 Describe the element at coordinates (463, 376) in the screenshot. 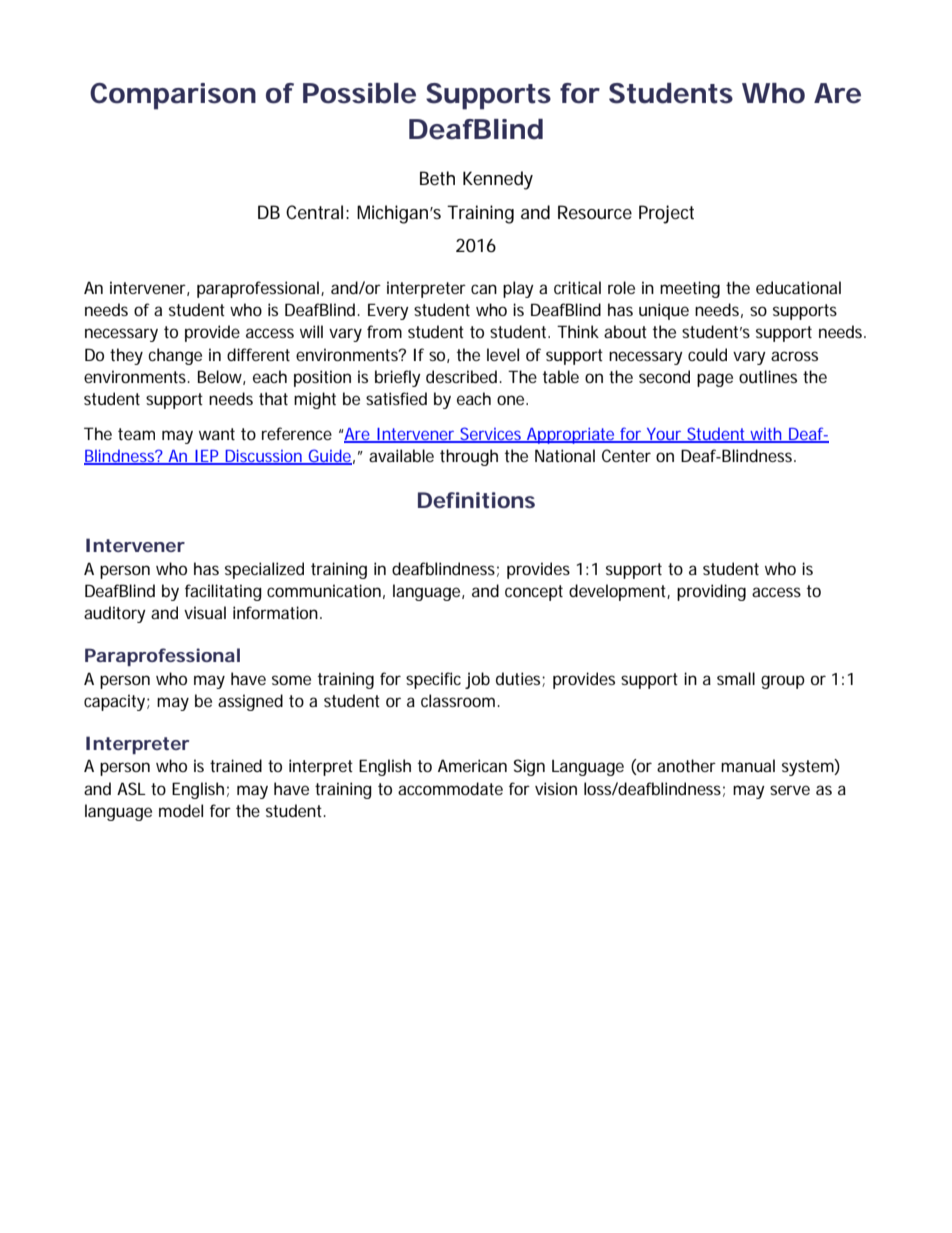

I see `described` at that location.
